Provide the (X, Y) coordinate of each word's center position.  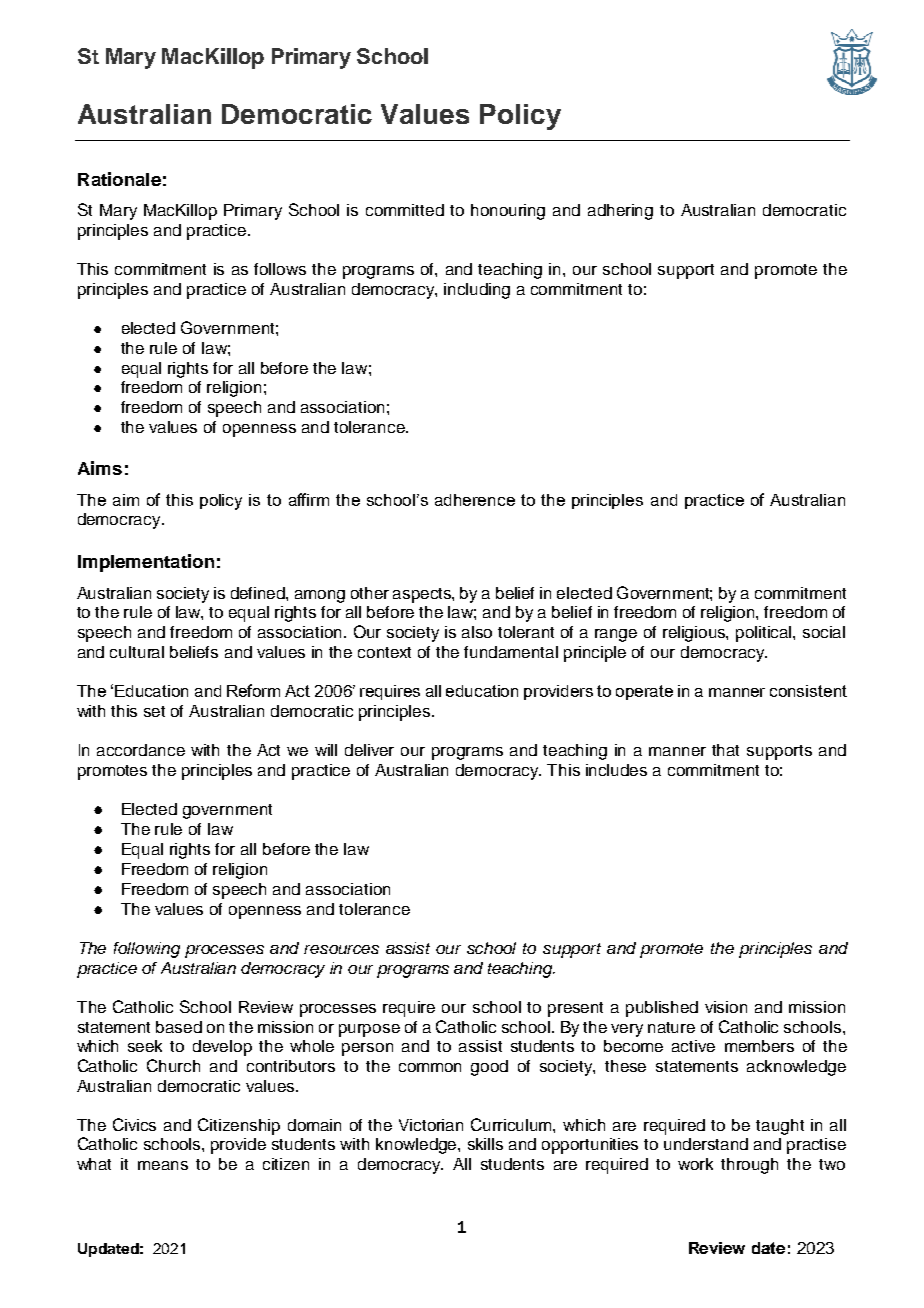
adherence (475, 500)
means (163, 1165)
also (477, 632)
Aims (100, 468)
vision (726, 1007)
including (477, 291)
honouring (508, 212)
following (147, 950)
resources (341, 949)
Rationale (119, 179)
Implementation (146, 563)
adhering (620, 212)
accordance (141, 750)
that (725, 750)
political (765, 634)
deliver (369, 750)
